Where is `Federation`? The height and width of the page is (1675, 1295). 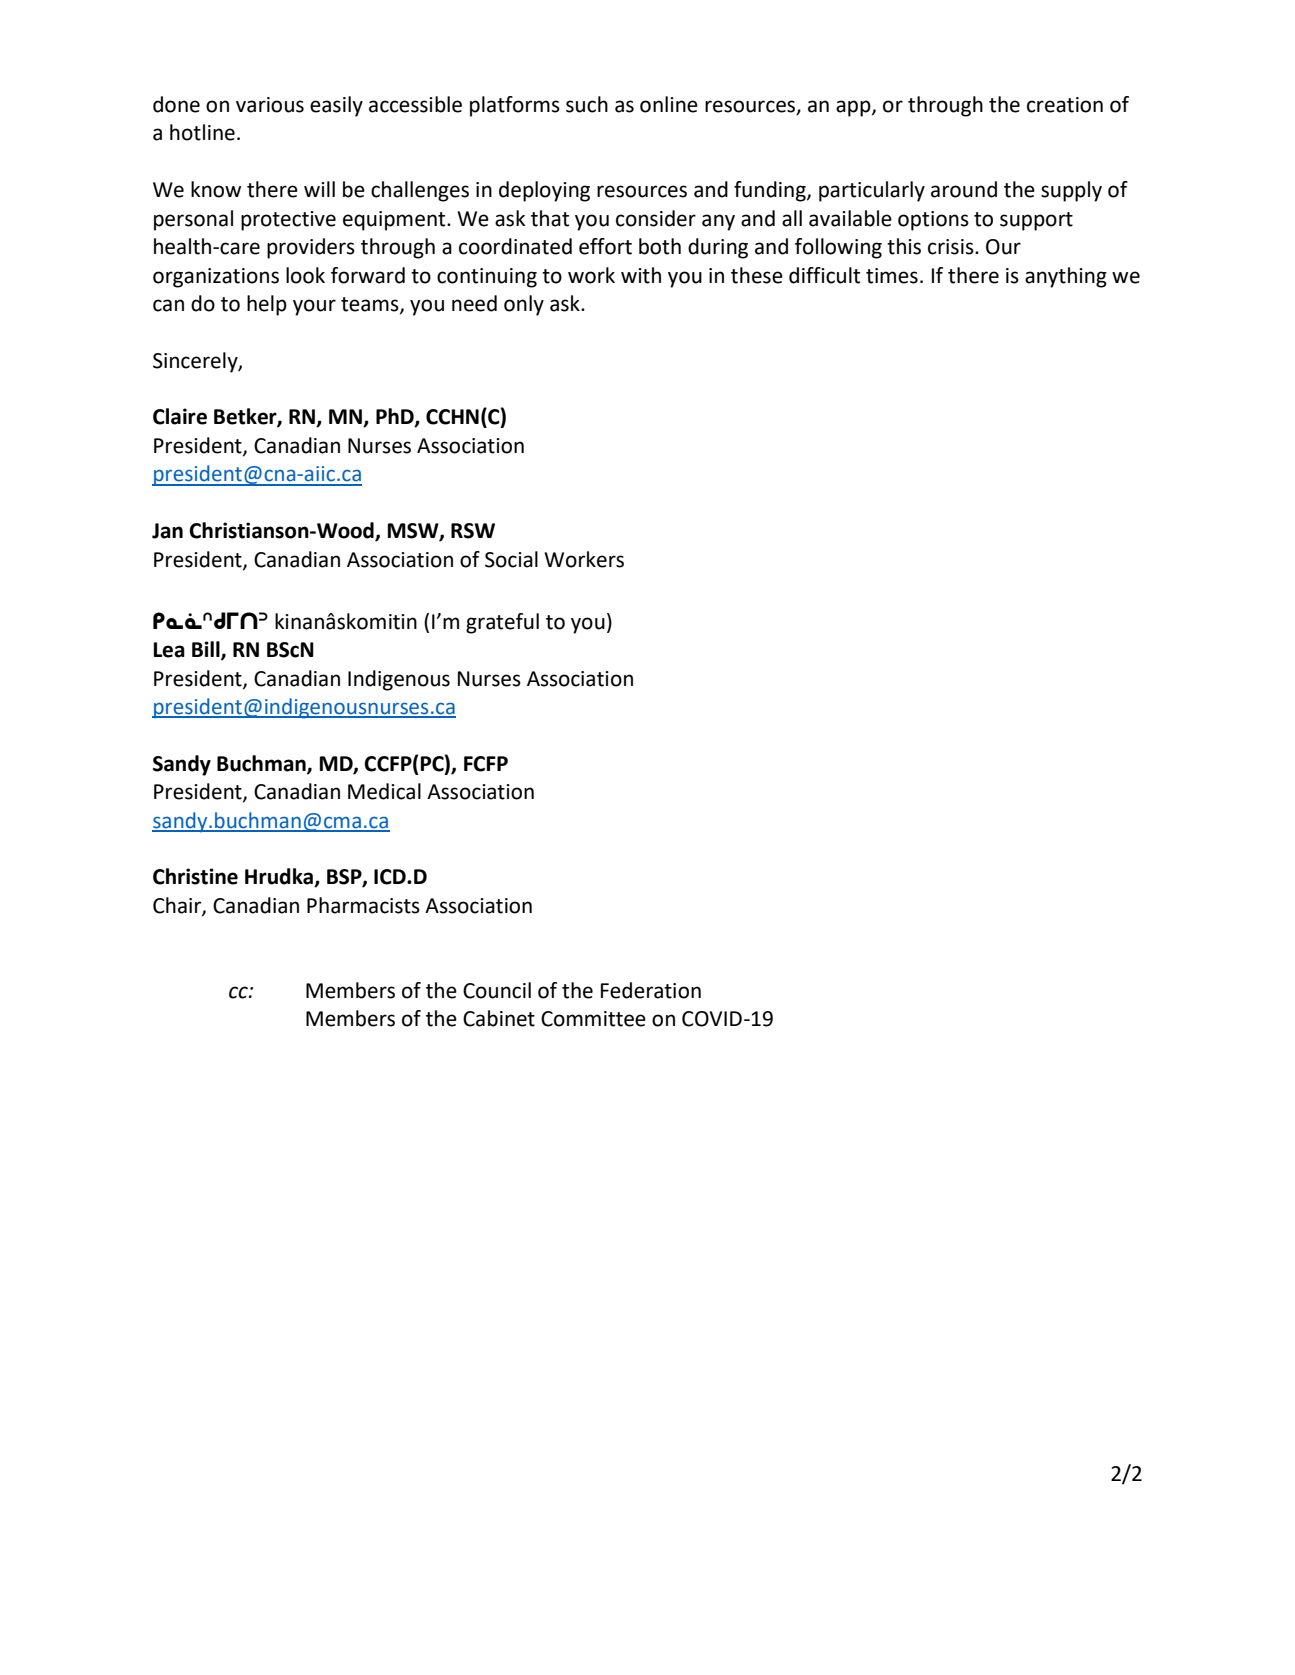 Federation is located at coordinates (651, 990).
